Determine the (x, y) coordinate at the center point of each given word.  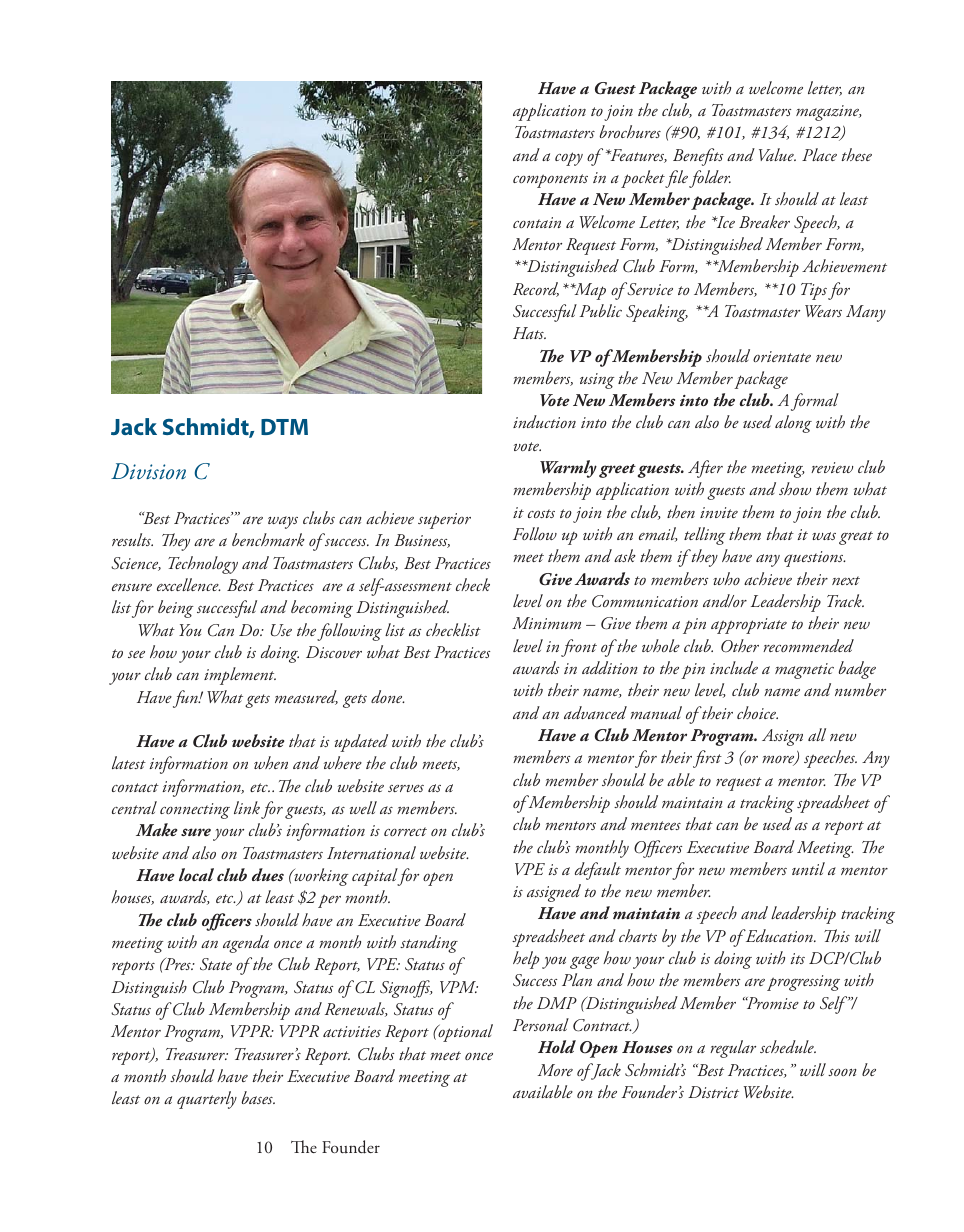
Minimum (546, 623)
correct (405, 831)
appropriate (749, 626)
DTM (284, 427)
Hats (529, 333)
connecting (195, 811)
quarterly (207, 1100)
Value (777, 154)
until (808, 868)
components (550, 181)
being (176, 609)
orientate (782, 356)
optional (464, 1033)
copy (569, 159)
